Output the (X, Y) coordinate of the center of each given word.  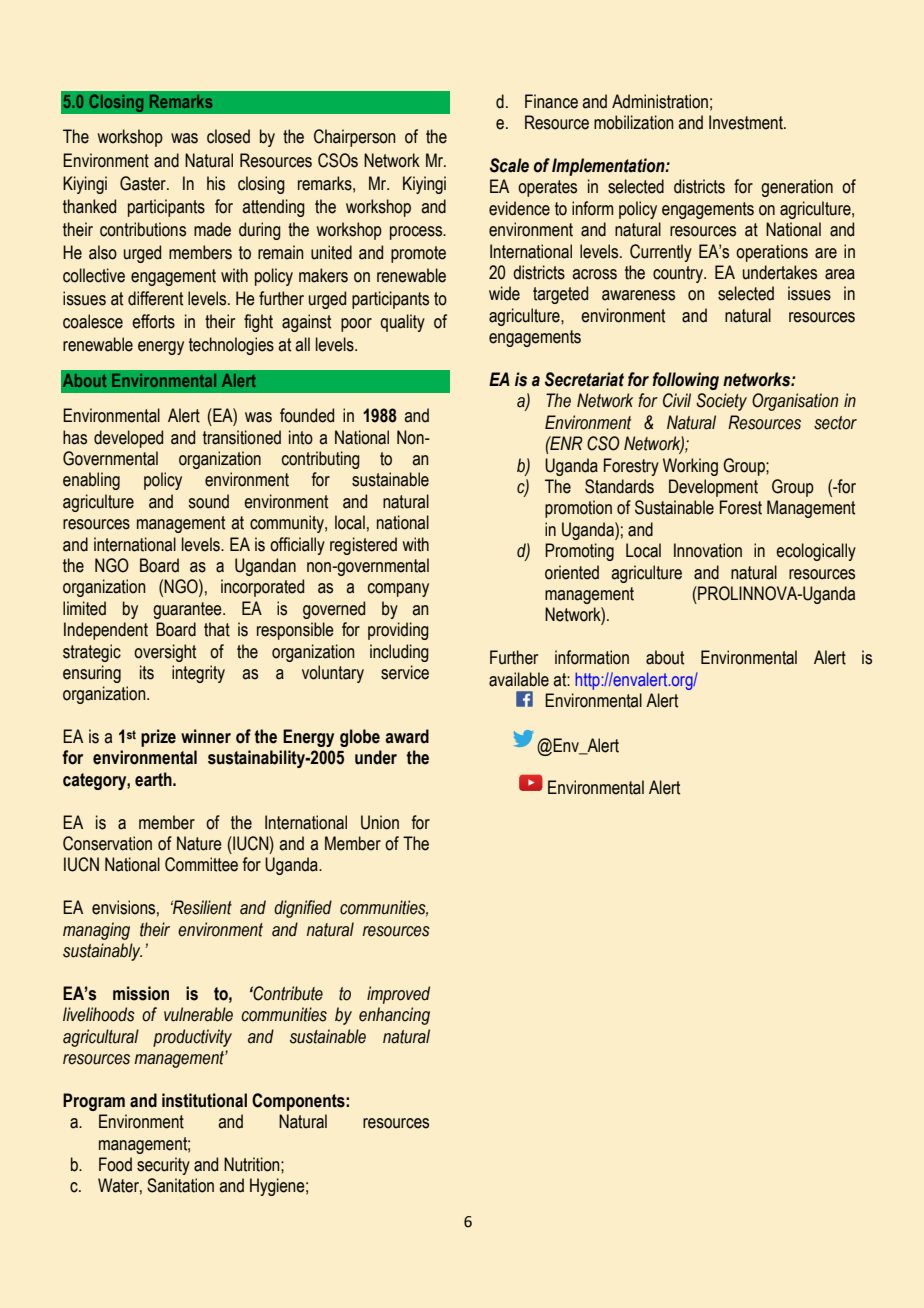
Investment (747, 122)
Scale (509, 165)
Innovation (708, 550)
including (399, 653)
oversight (165, 653)
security (163, 1166)
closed (228, 136)
